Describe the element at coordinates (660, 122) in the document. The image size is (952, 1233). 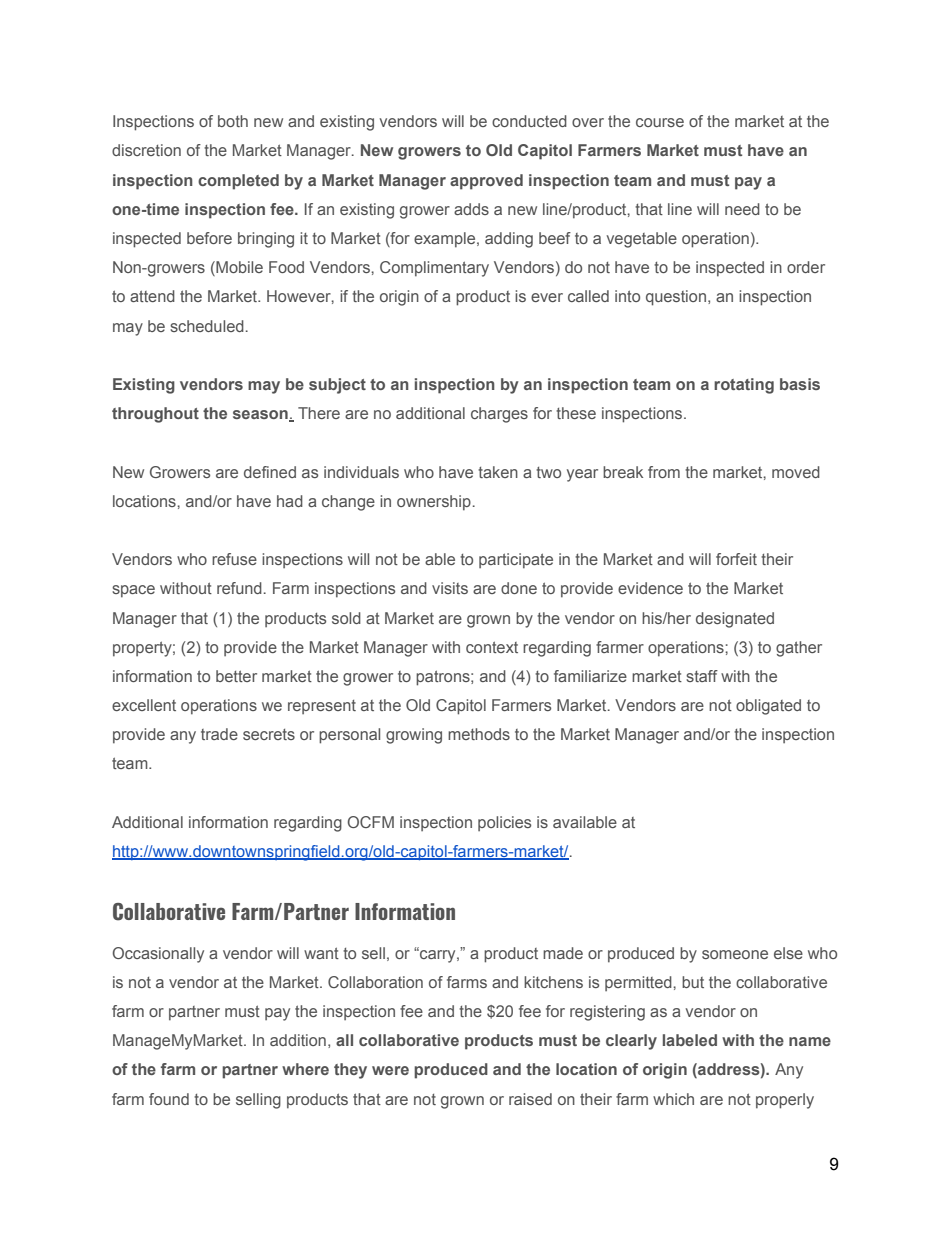
I see `course` at that location.
